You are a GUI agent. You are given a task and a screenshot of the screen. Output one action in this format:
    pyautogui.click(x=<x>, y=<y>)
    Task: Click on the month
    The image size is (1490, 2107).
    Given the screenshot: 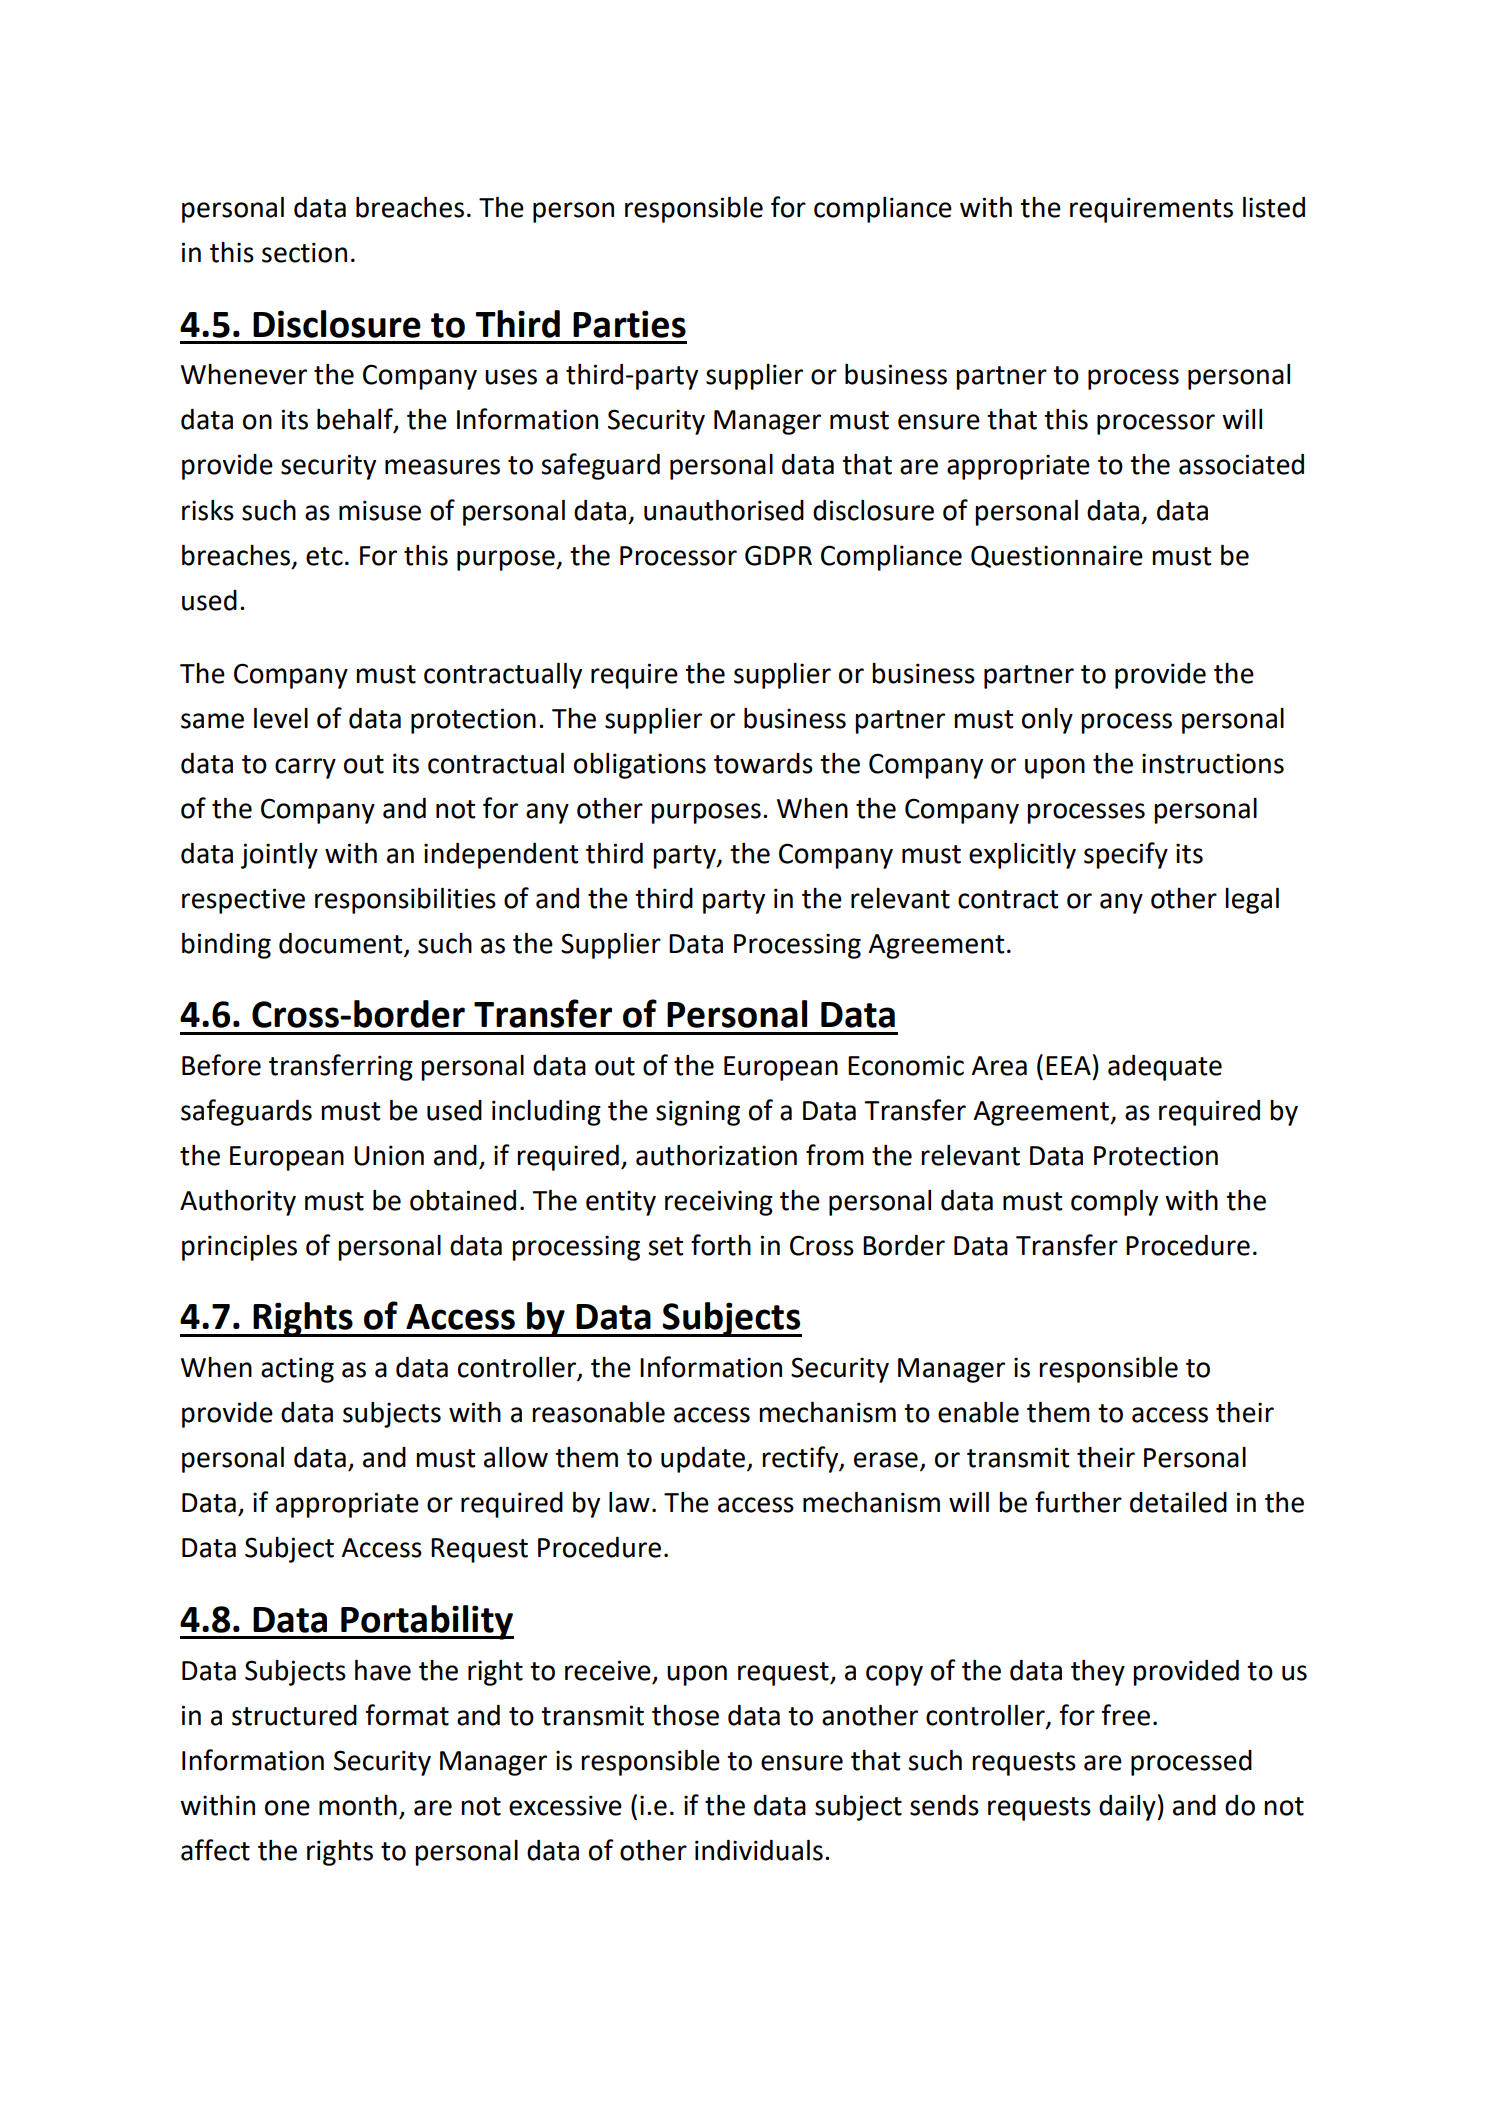 What is the action you would take?
    pyautogui.click(x=358, y=1805)
